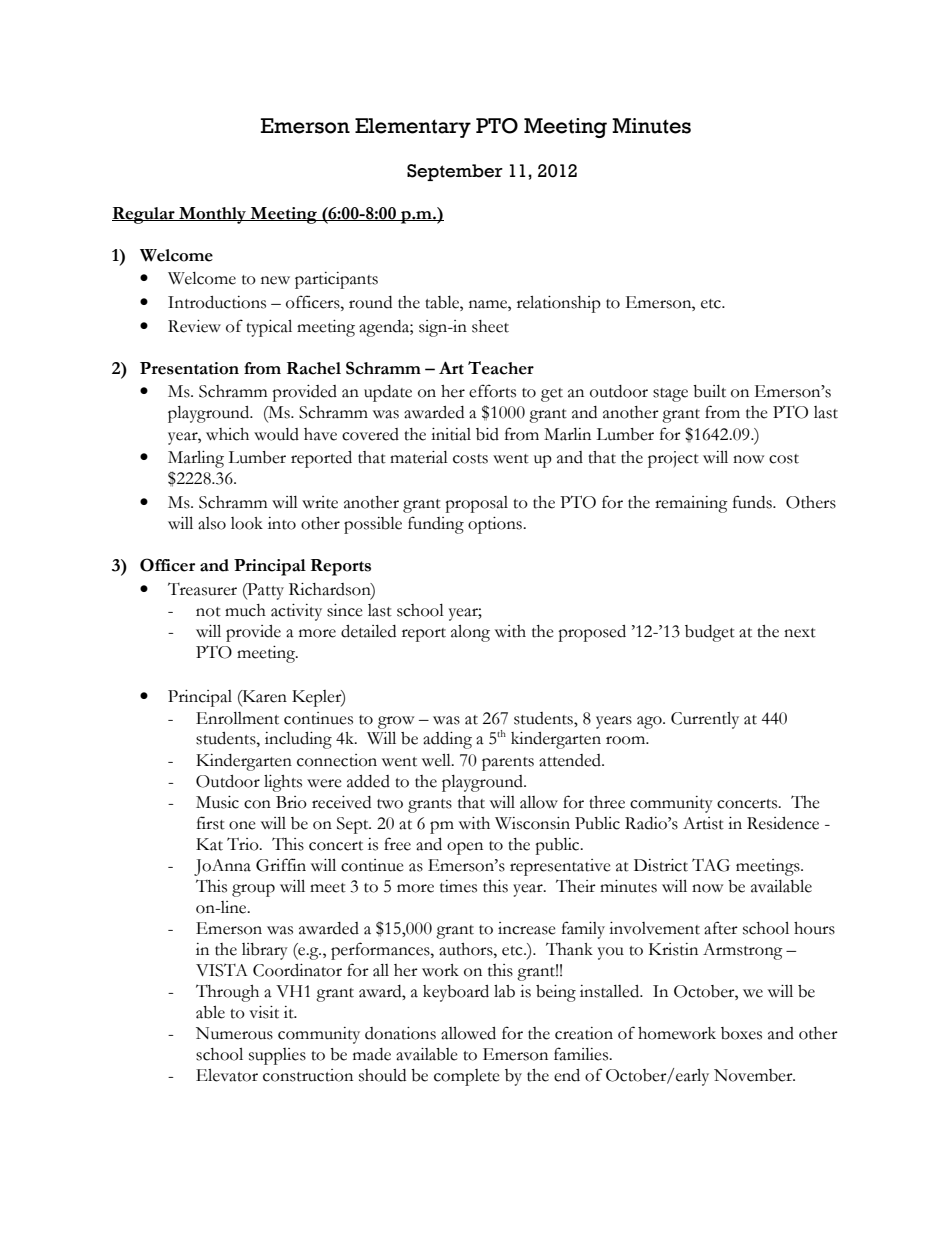 The width and height of the image is (952, 1233). Describe the element at coordinates (559, 304) in the image. I see `relationship` at that location.
